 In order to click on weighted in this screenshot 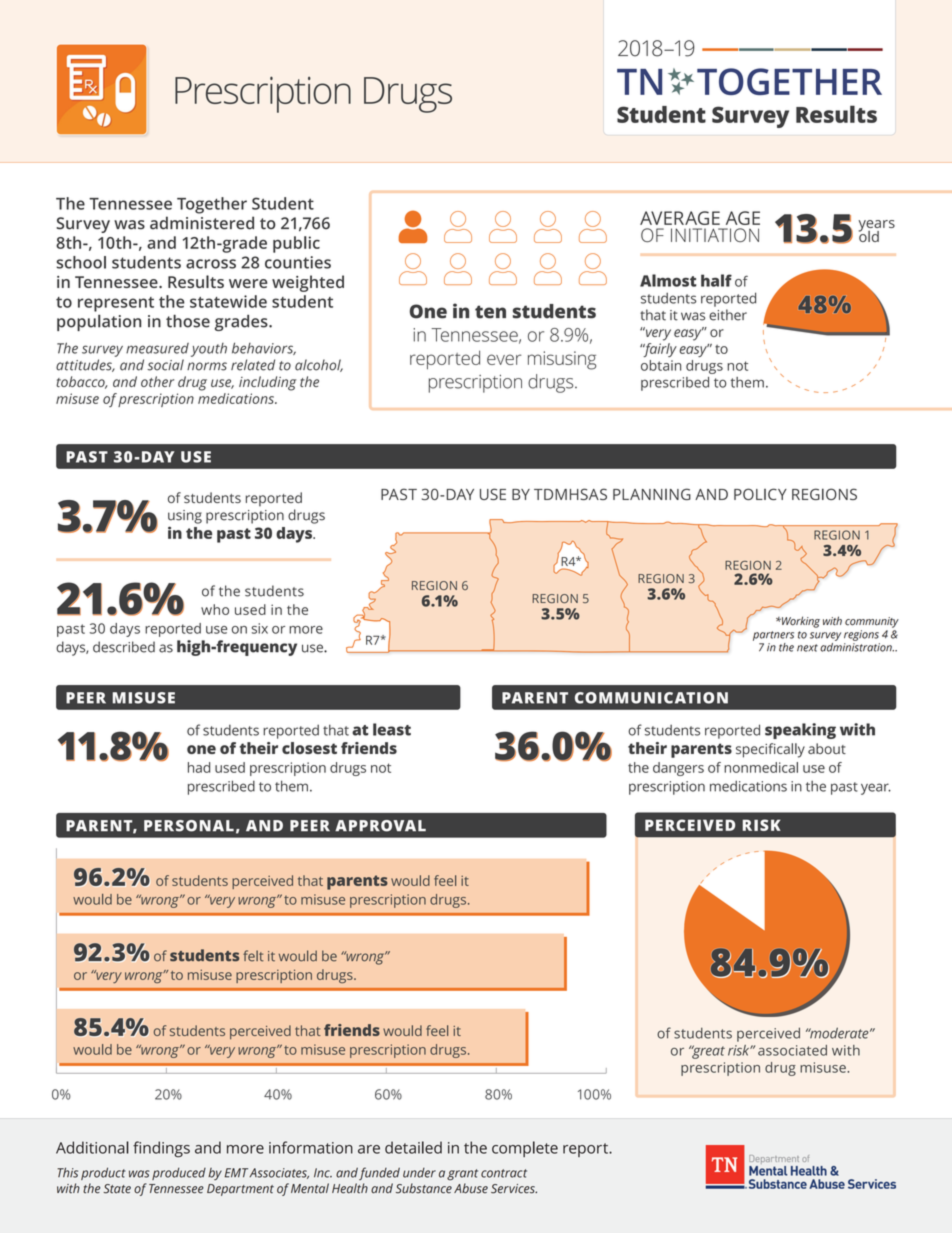, I will do `click(308, 283)`.
